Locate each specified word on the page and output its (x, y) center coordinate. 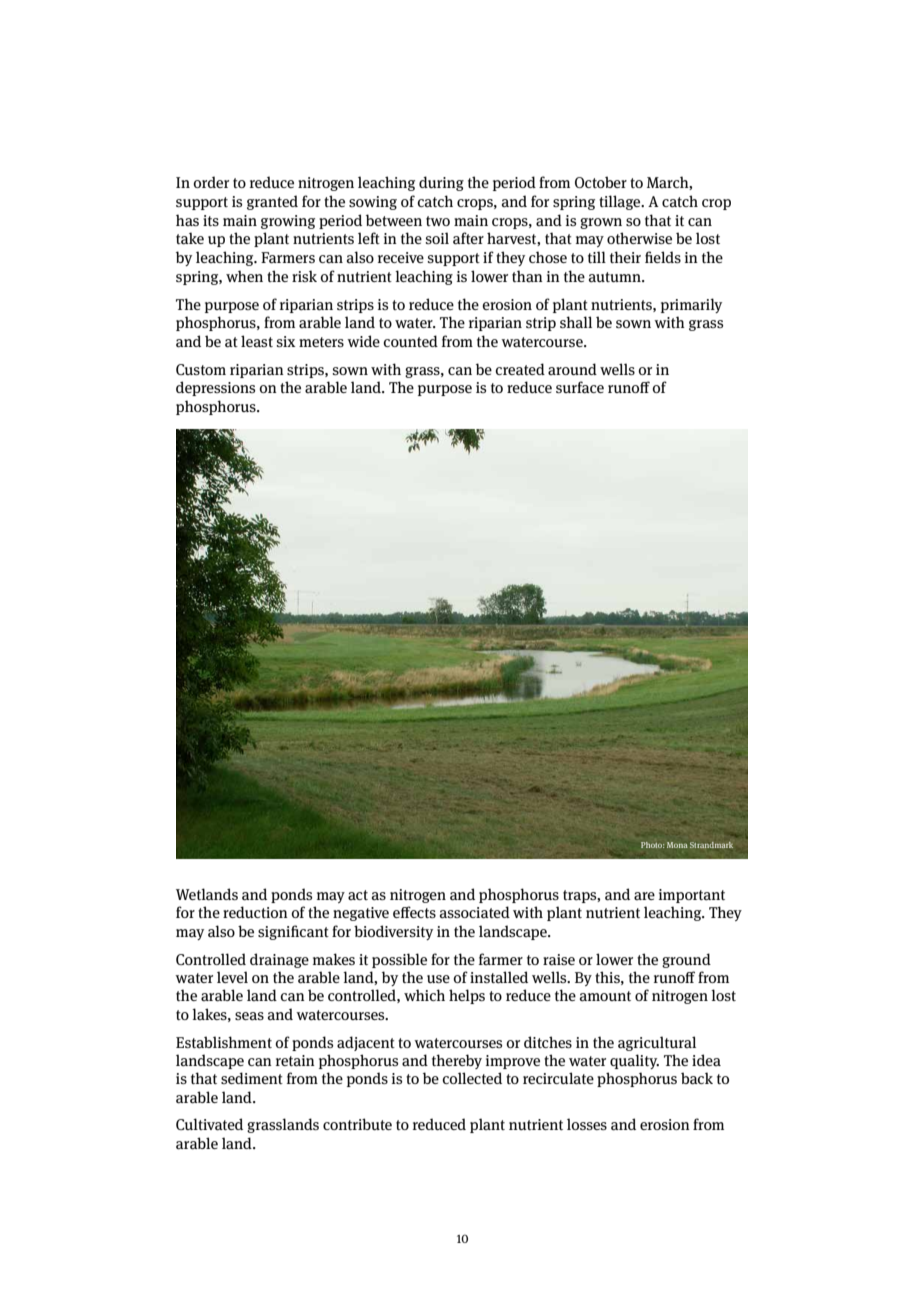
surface (580, 387)
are (644, 896)
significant (293, 932)
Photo (652, 845)
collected (472, 1078)
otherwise (639, 238)
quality (634, 1061)
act (358, 895)
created (520, 369)
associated (475, 912)
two (438, 221)
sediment (252, 1078)
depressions (215, 388)
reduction (255, 912)
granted (272, 202)
